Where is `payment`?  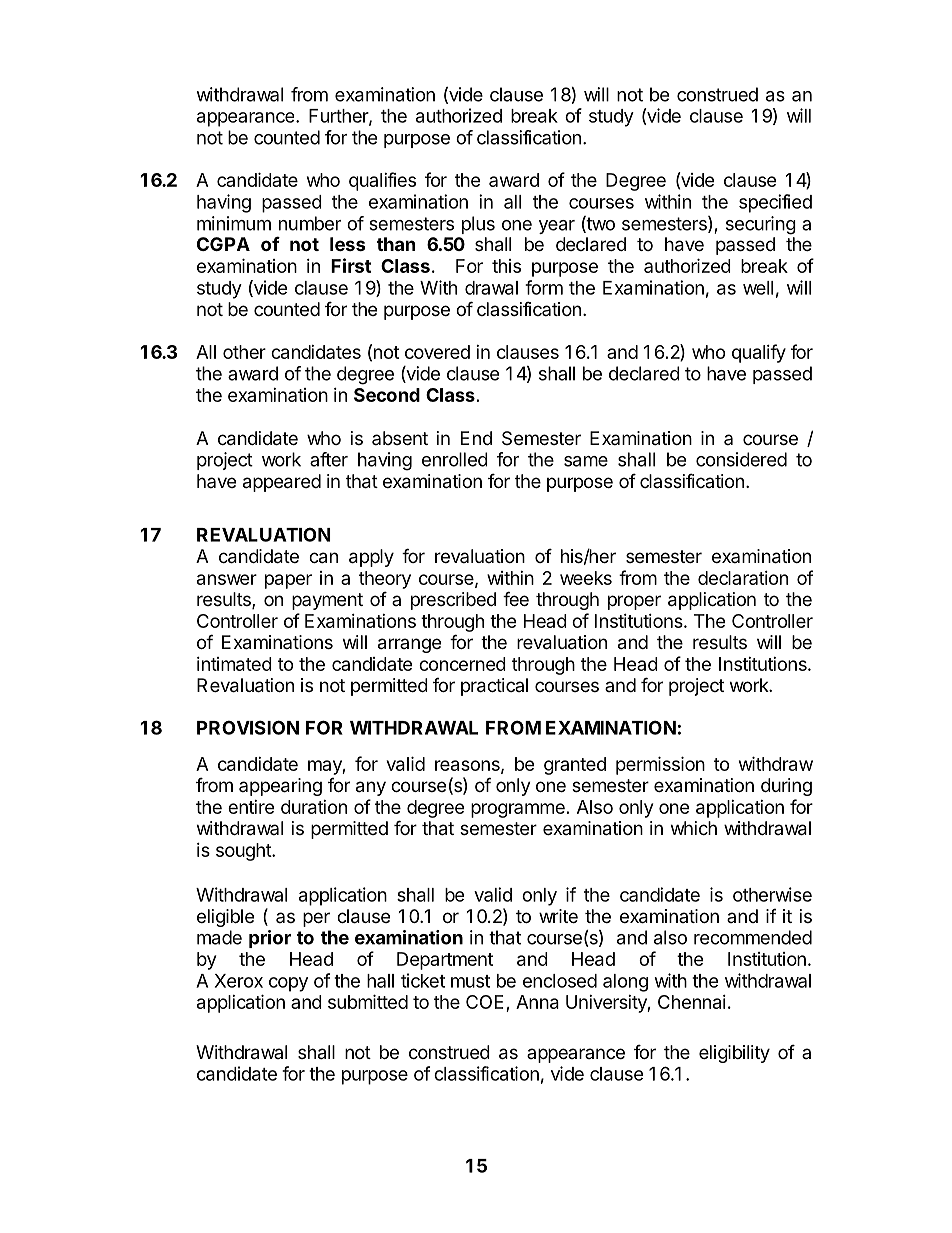 payment is located at coordinates (327, 601).
